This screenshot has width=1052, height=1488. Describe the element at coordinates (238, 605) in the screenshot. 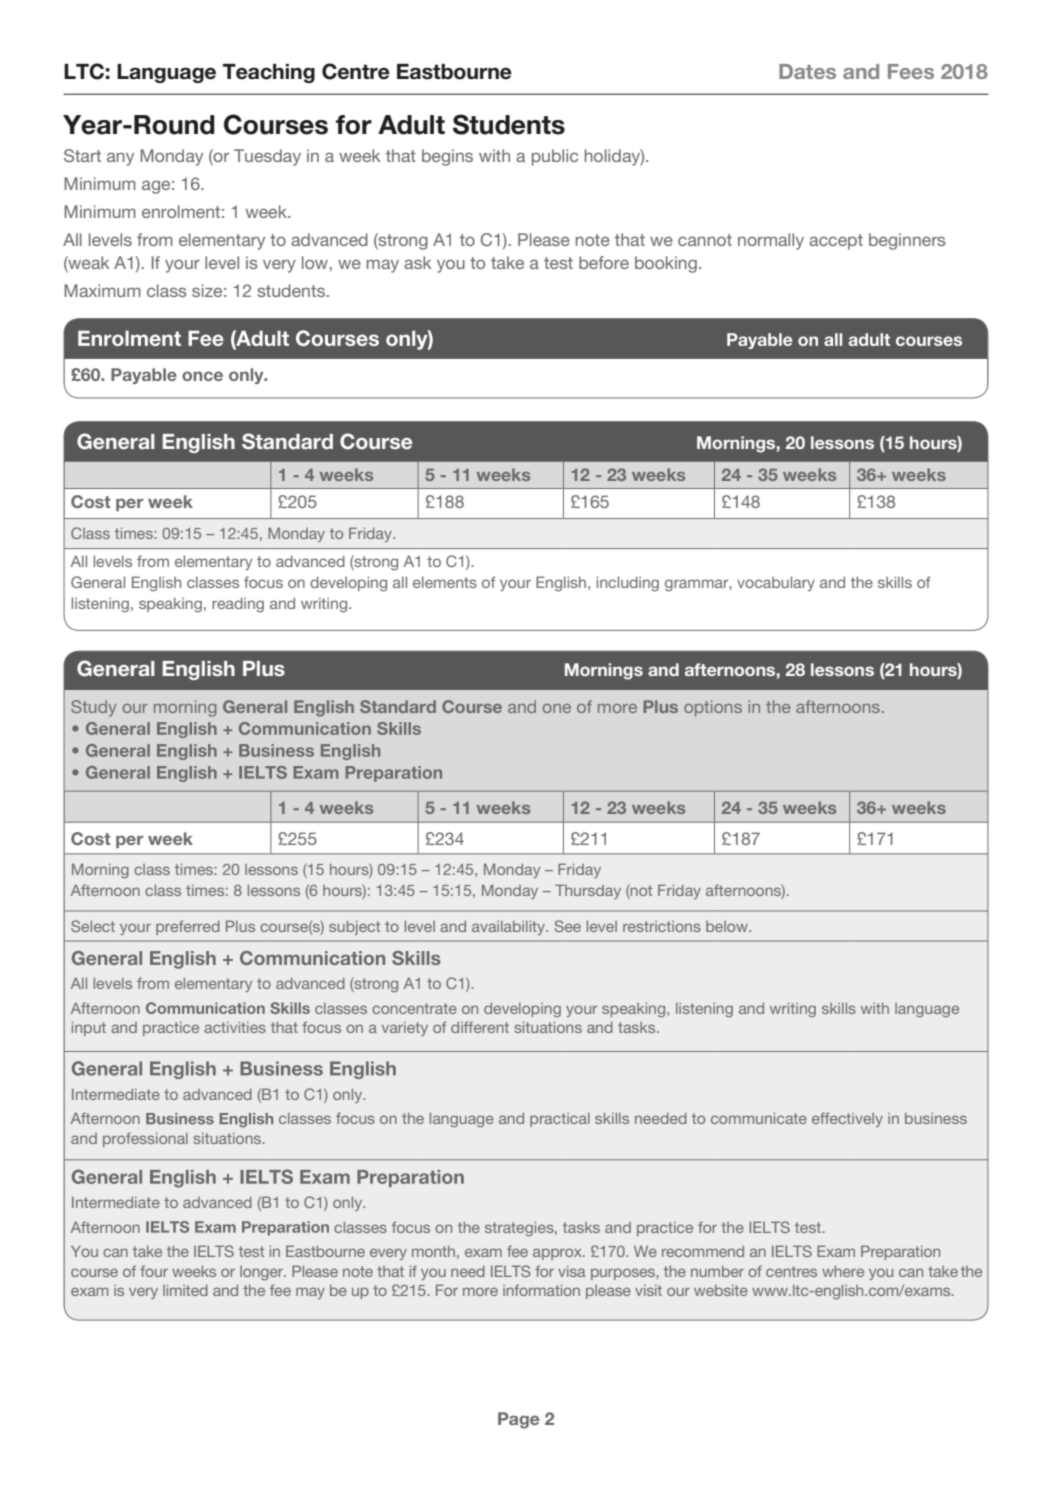

I see `reading` at that location.
